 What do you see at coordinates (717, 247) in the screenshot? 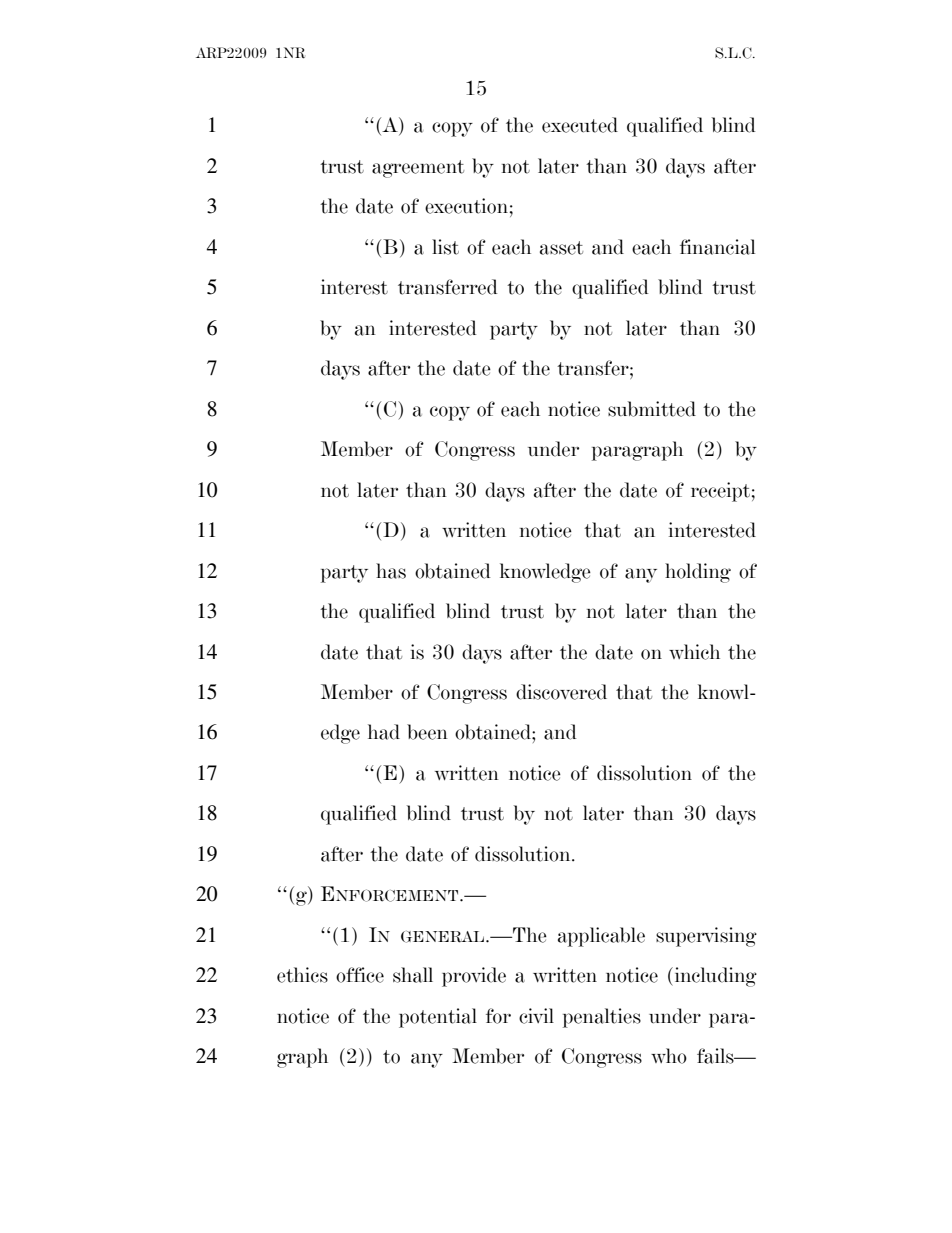
I see `financial` at bounding box center [717, 247].
